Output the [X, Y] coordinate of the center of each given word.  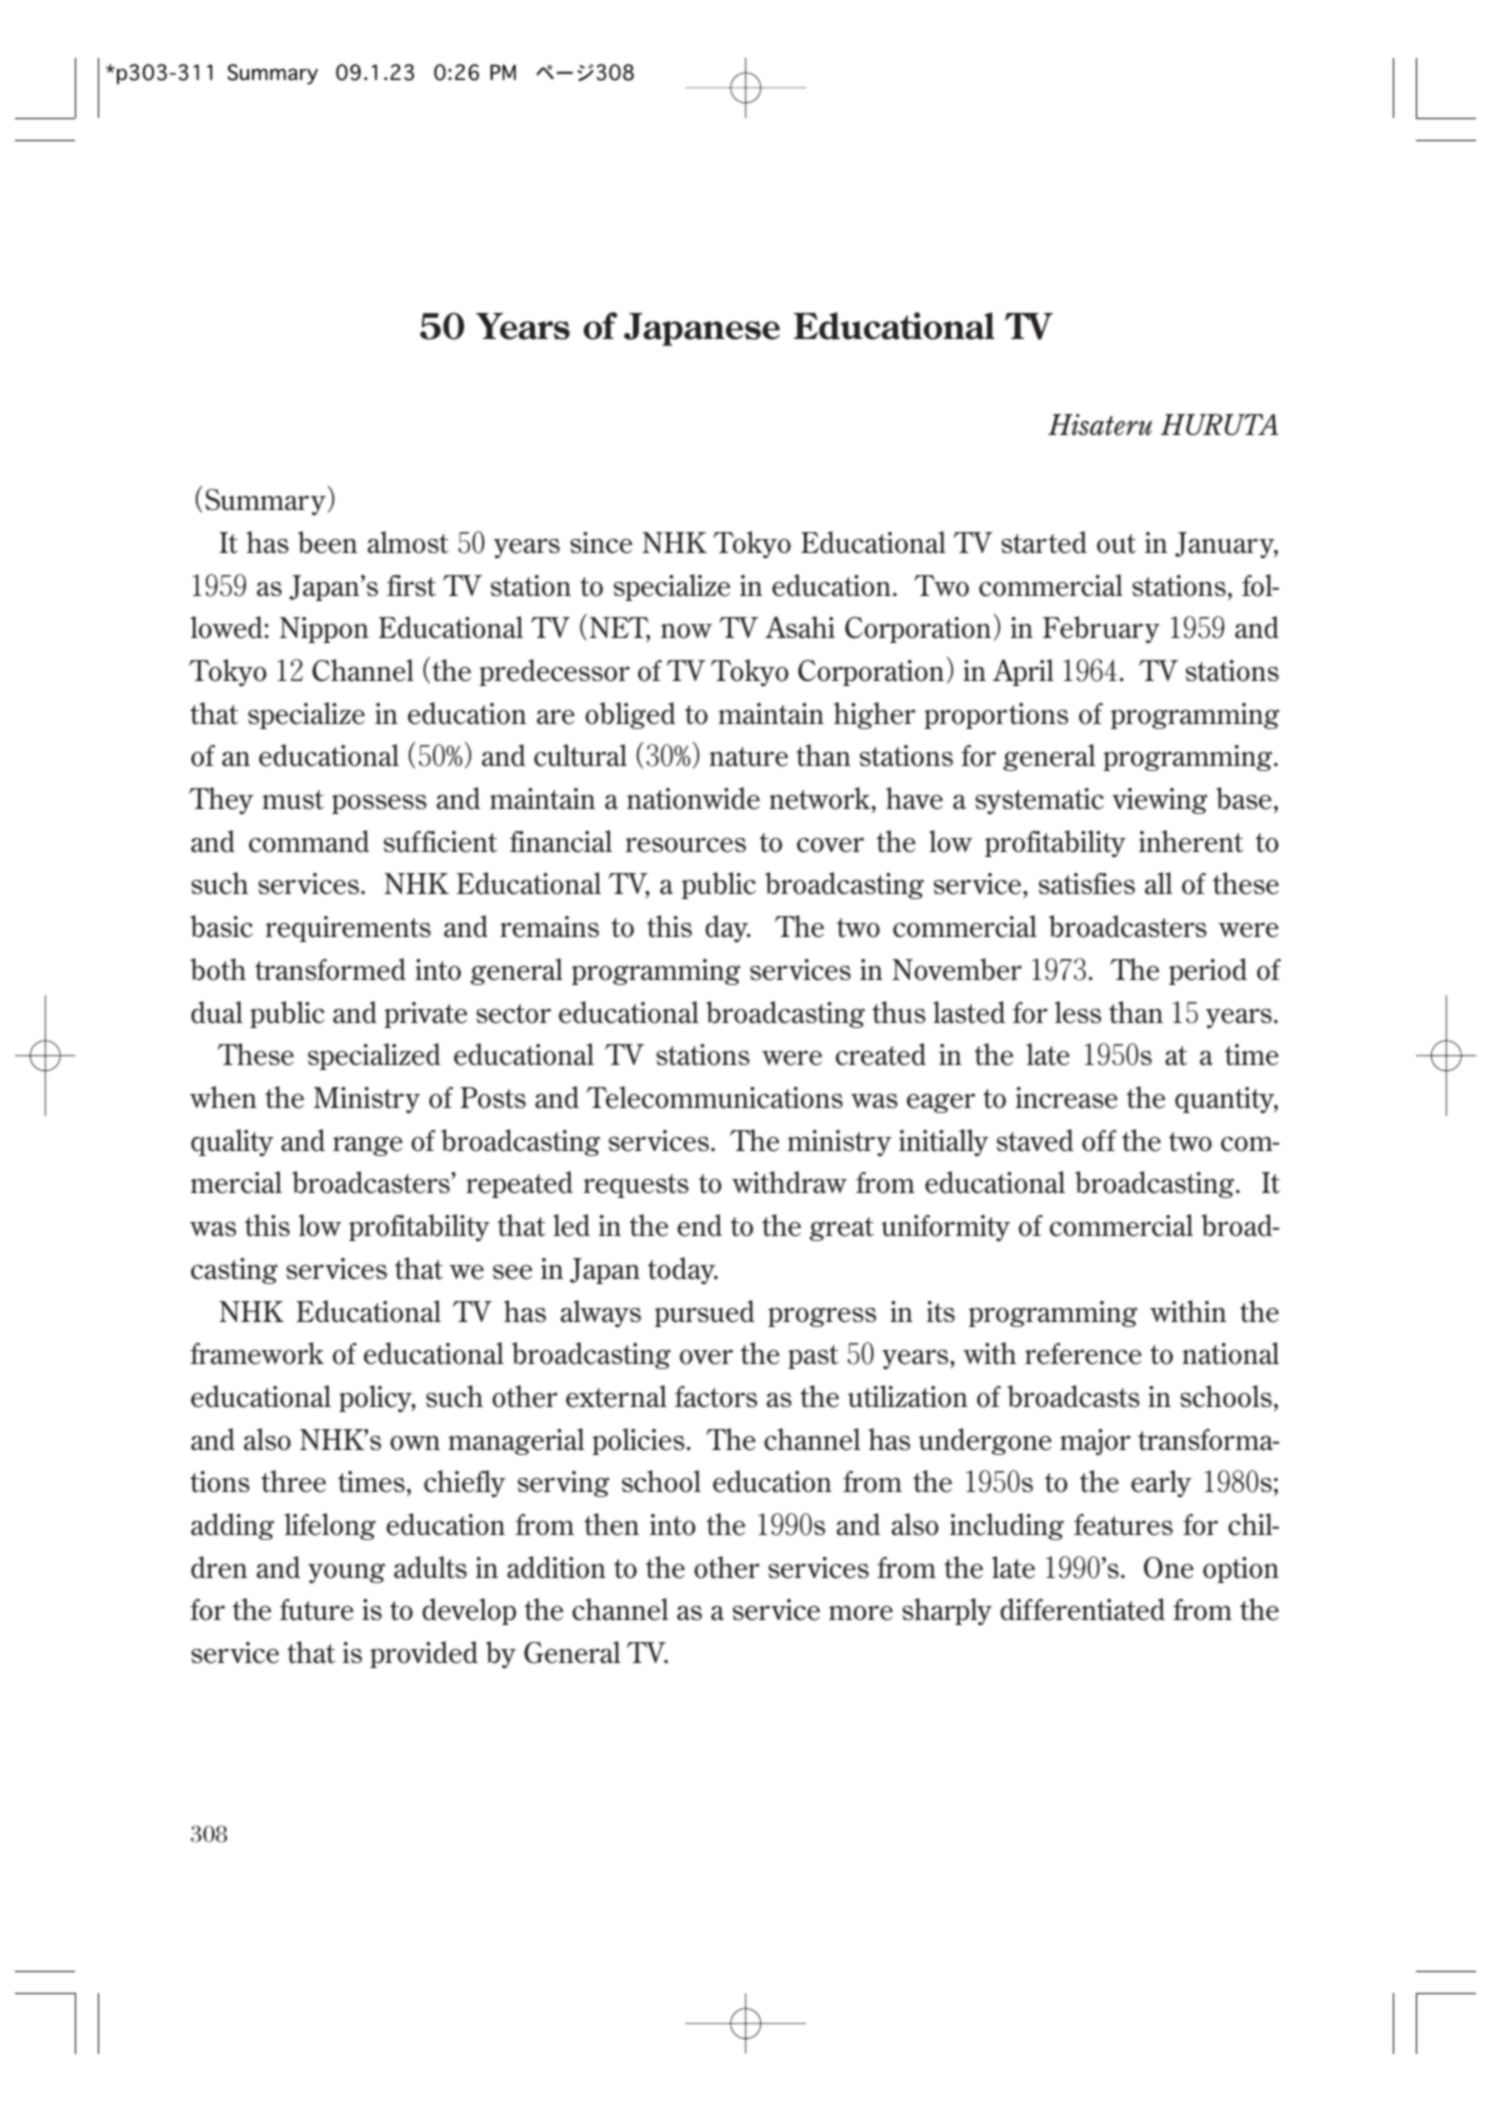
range [368, 1146]
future [317, 1610]
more [861, 1613]
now [686, 631]
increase [1067, 1098]
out [1116, 544]
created [881, 1054]
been [327, 542]
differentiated [1082, 1609]
